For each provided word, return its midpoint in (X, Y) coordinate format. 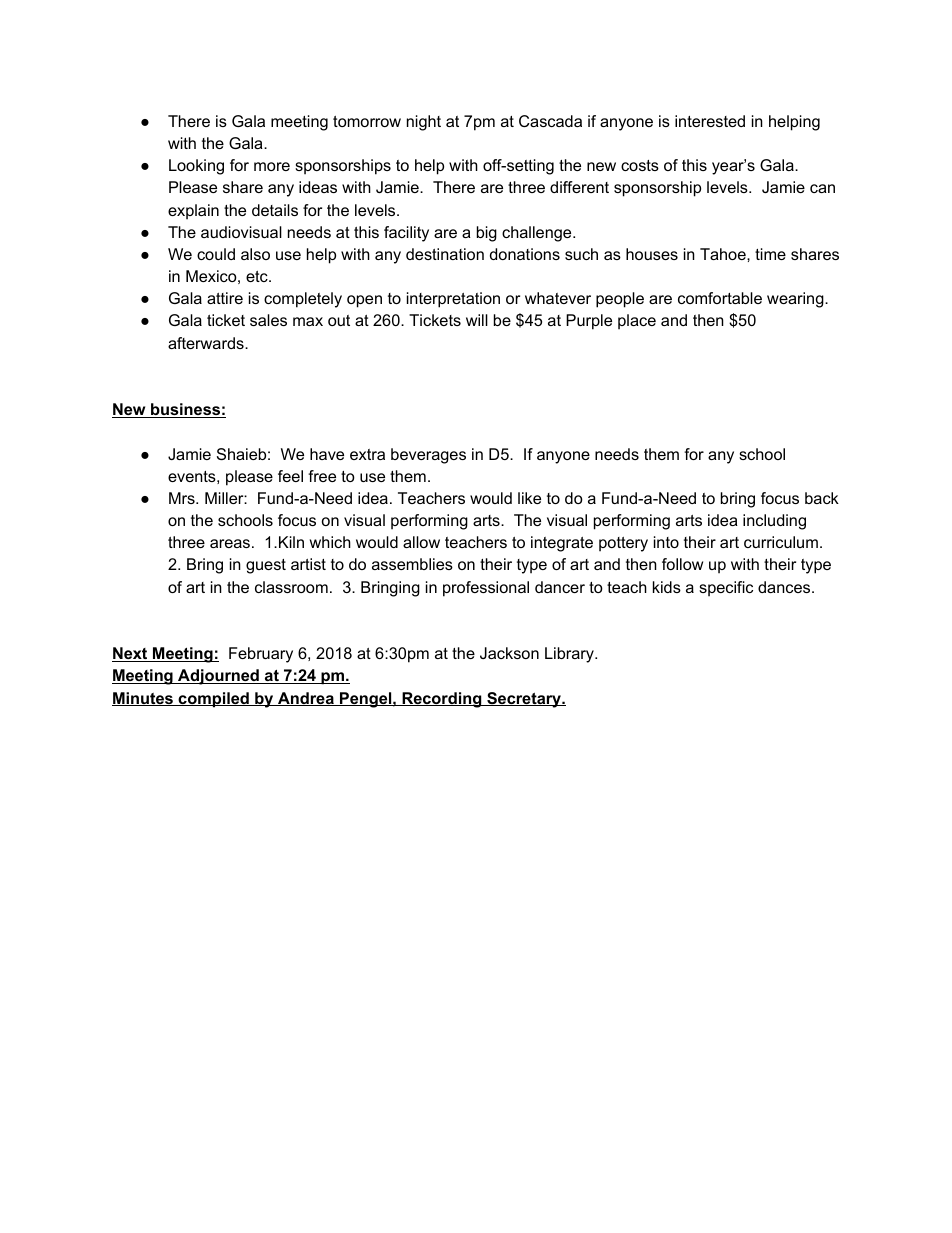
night (424, 123)
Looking (196, 167)
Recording (441, 700)
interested (710, 121)
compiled (213, 700)
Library (570, 655)
